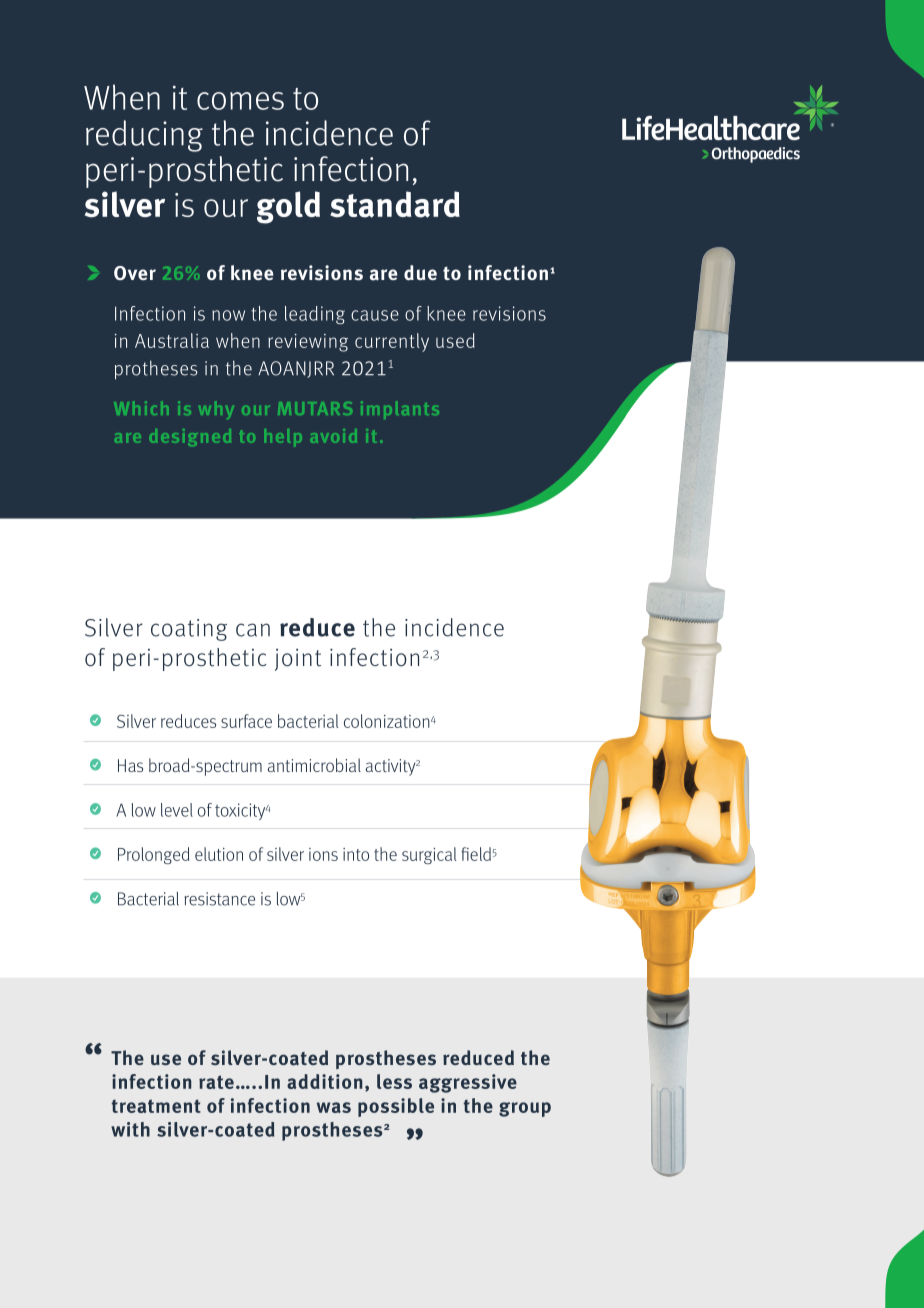 The image size is (924, 1308). What do you see at coordinates (144, 136) in the document?
I see `reducing` at bounding box center [144, 136].
